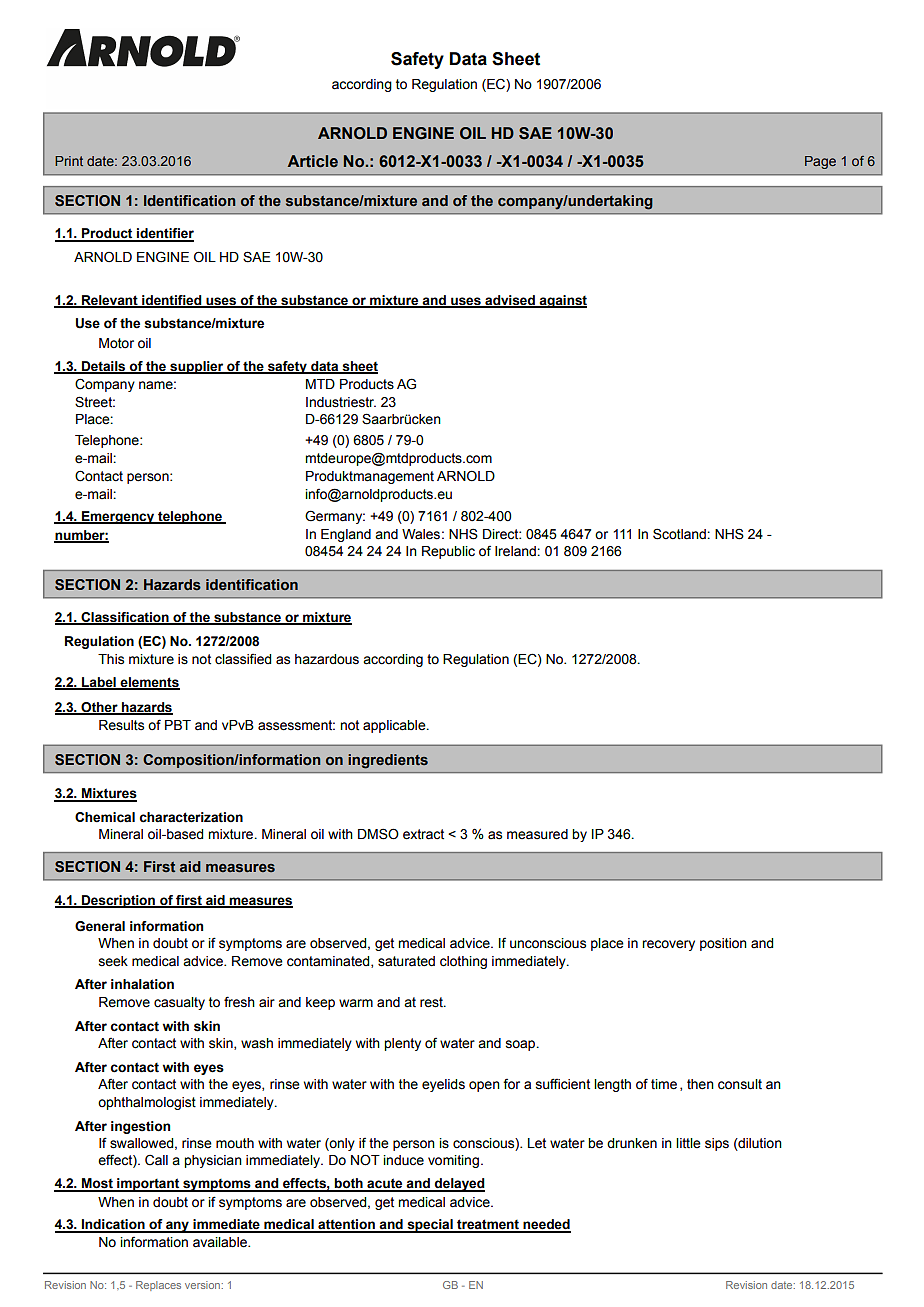 This screenshot has height=1307, width=924. What do you see at coordinates (430, 1226) in the screenshot?
I see `special` at bounding box center [430, 1226].
